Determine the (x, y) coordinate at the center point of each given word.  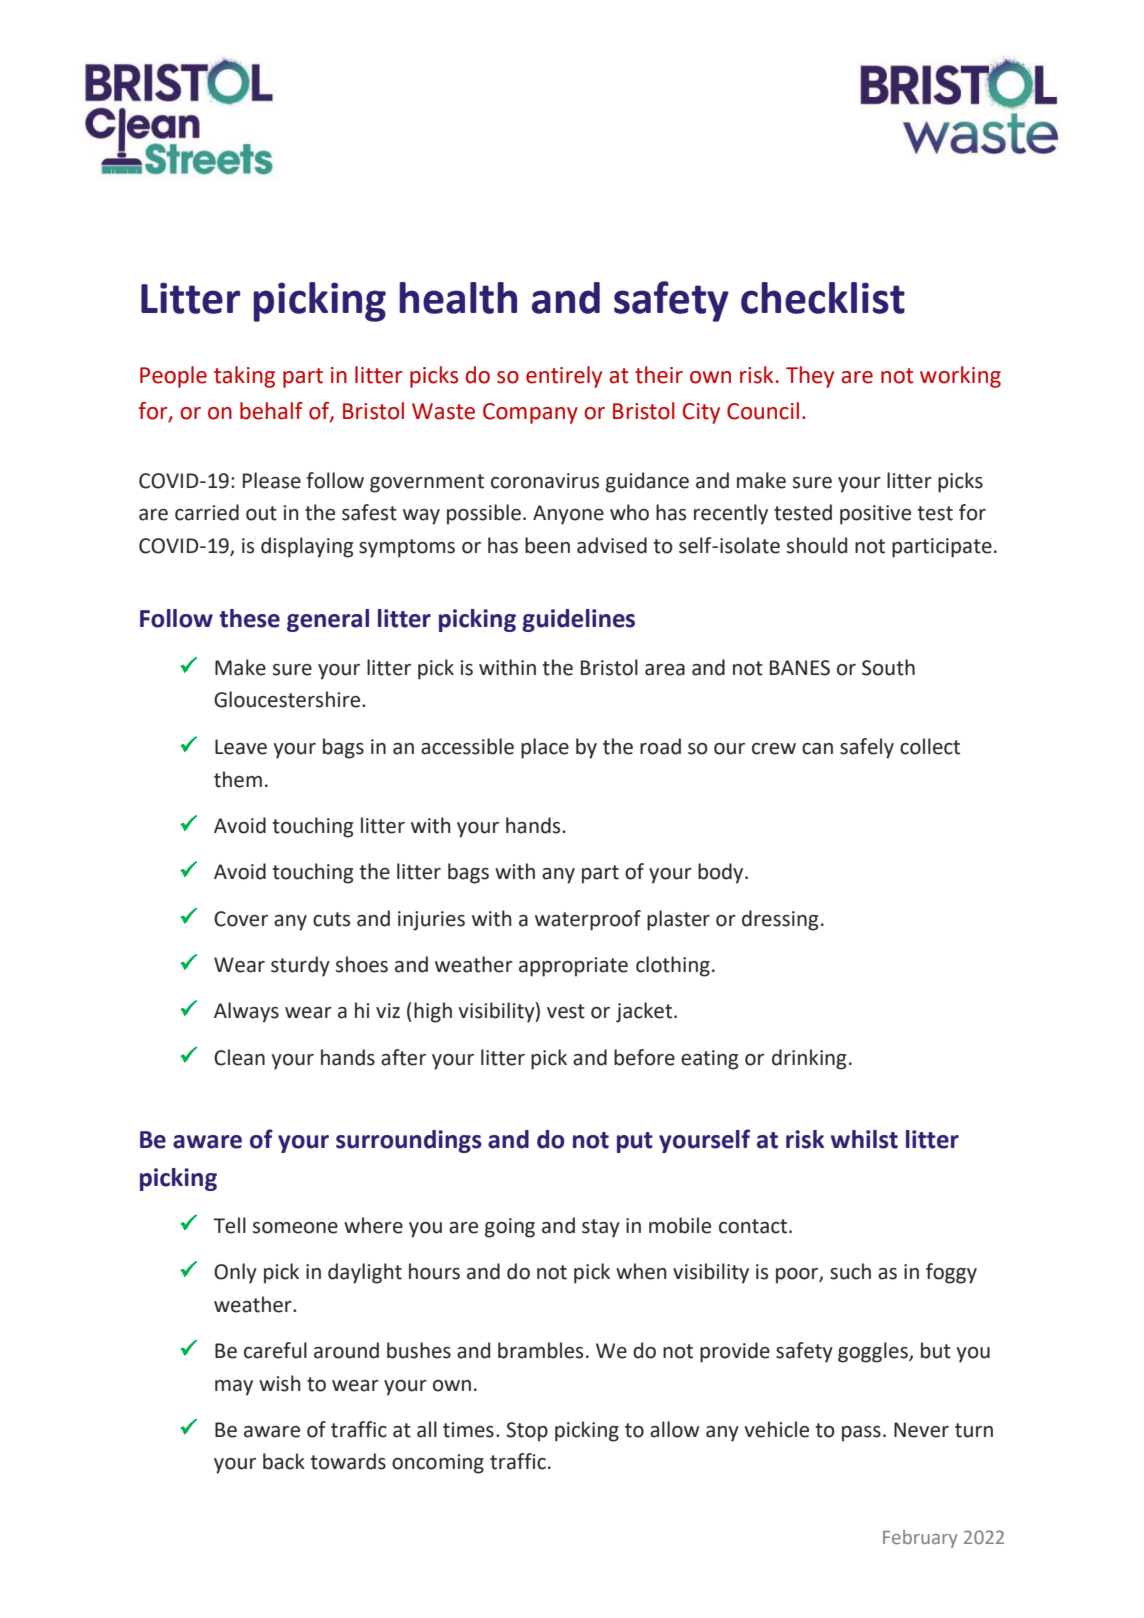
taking (244, 377)
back (284, 1461)
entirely (564, 377)
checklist (823, 298)
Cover (241, 919)
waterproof (588, 920)
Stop (527, 1432)
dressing (780, 920)
